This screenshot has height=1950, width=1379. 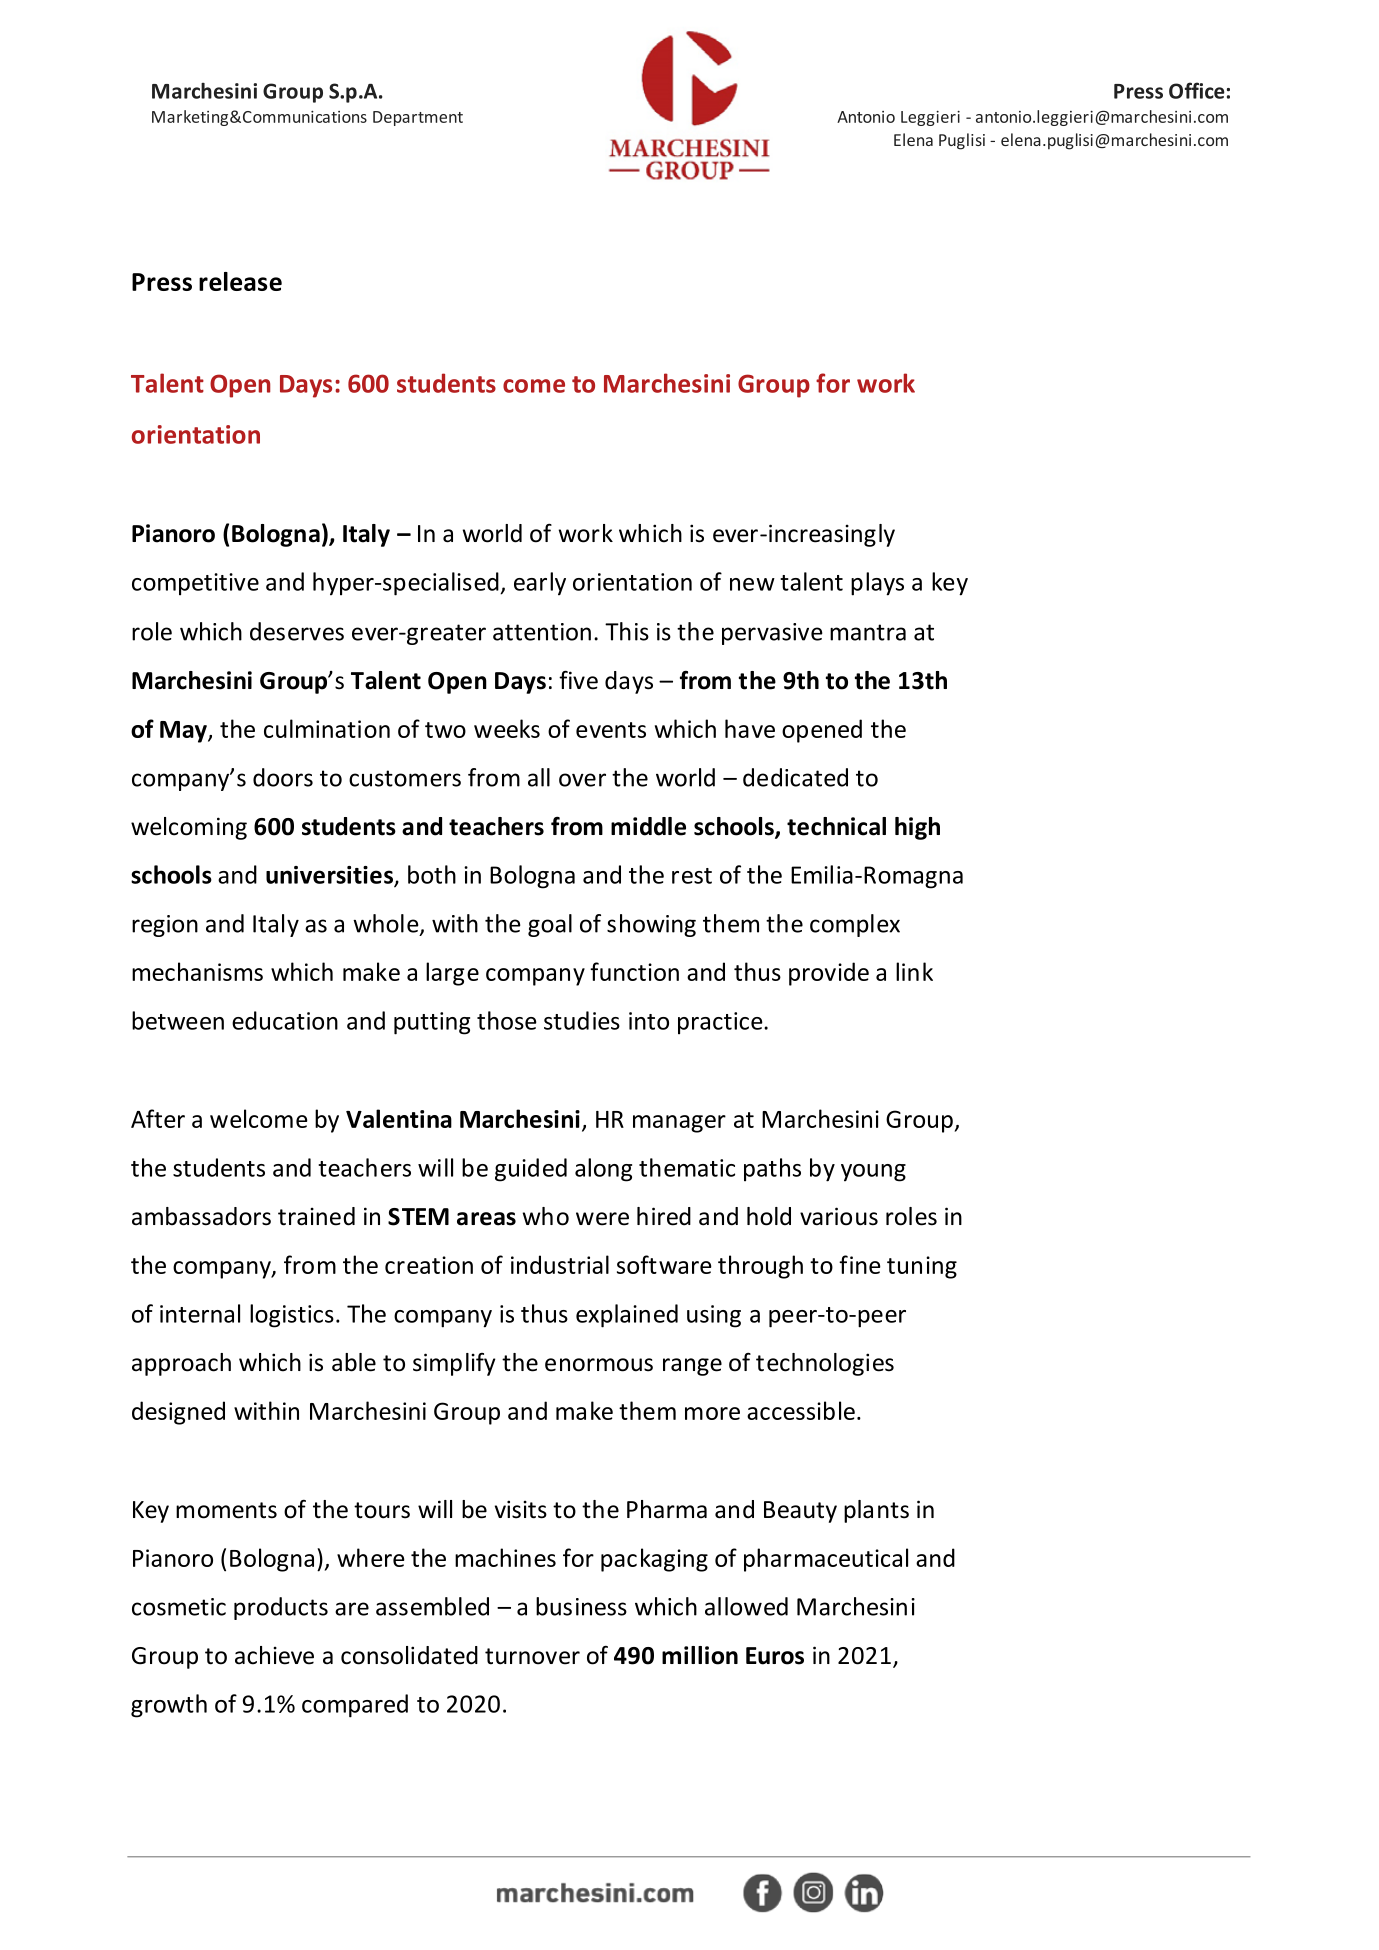 I want to click on release, so click(x=240, y=281).
